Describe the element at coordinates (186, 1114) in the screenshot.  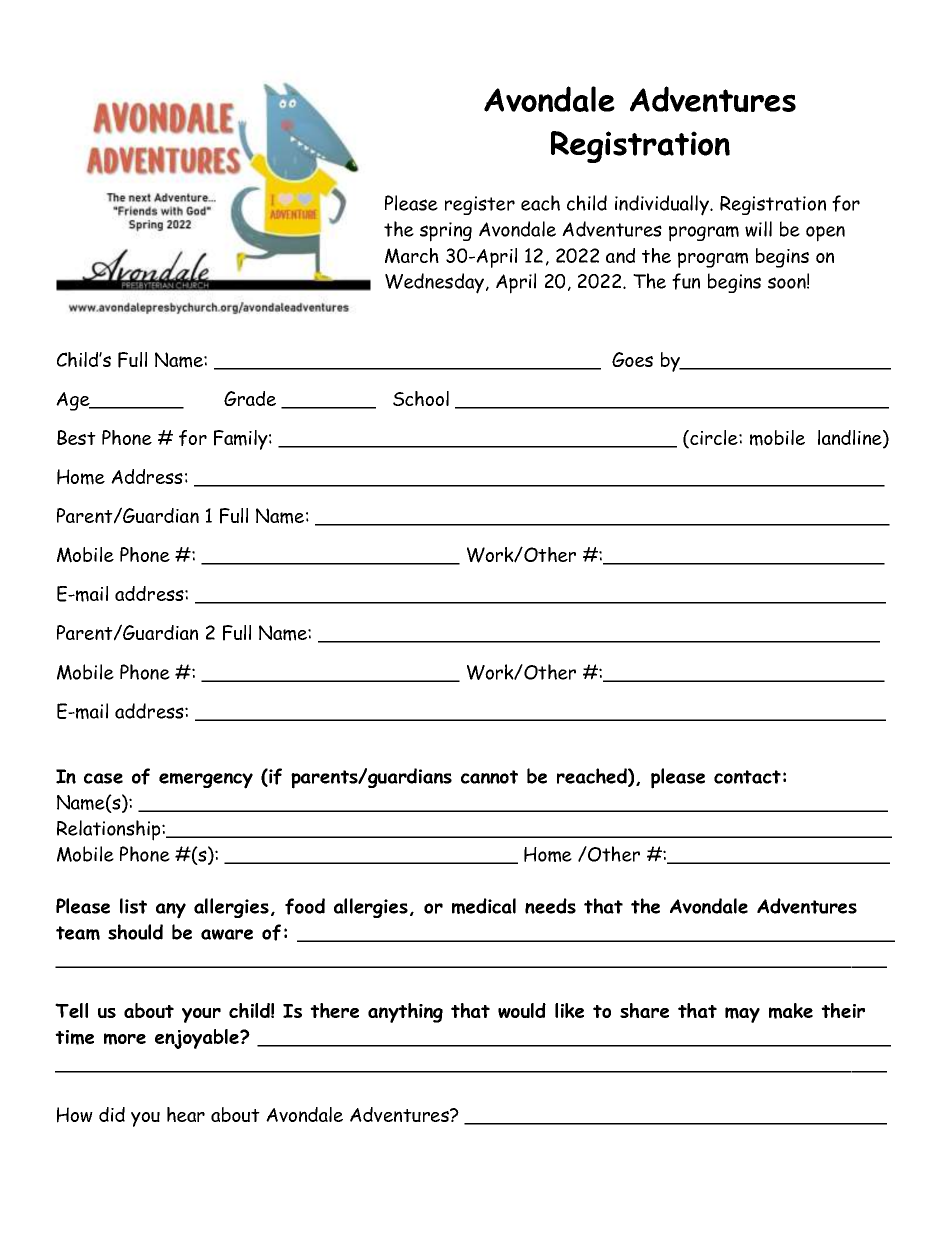
I see `hear` at that location.
